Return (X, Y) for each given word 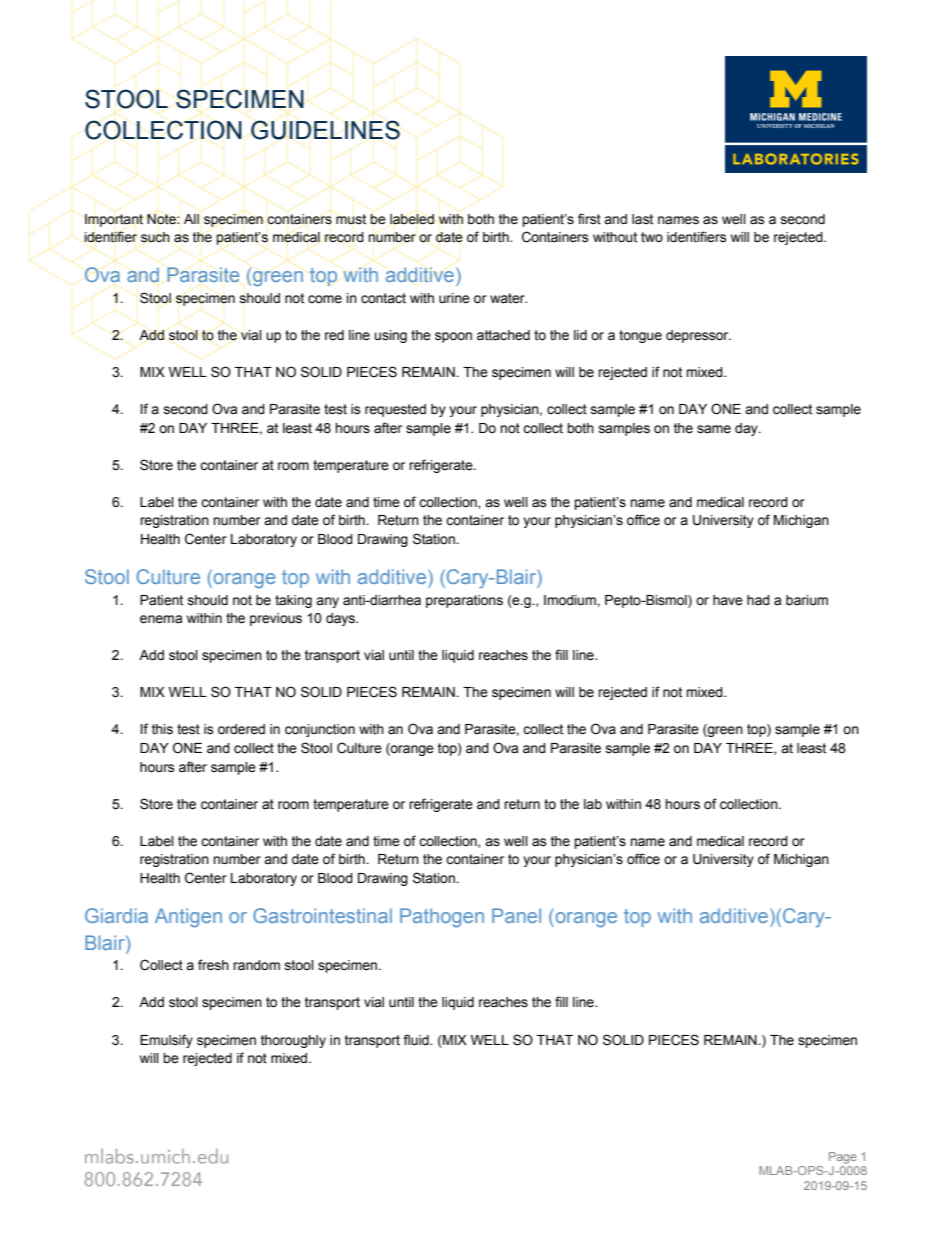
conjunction (320, 730)
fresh (213, 965)
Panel (516, 915)
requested (395, 410)
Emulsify (166, 1041)
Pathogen (442, 918)
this (162, 729)
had (758, 600)
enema (161, 619)
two (652, 237)
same (714, 429)
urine (454, 298)
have (728, 600)
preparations (464, 601)
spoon (453, 337)
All (191, 219)
